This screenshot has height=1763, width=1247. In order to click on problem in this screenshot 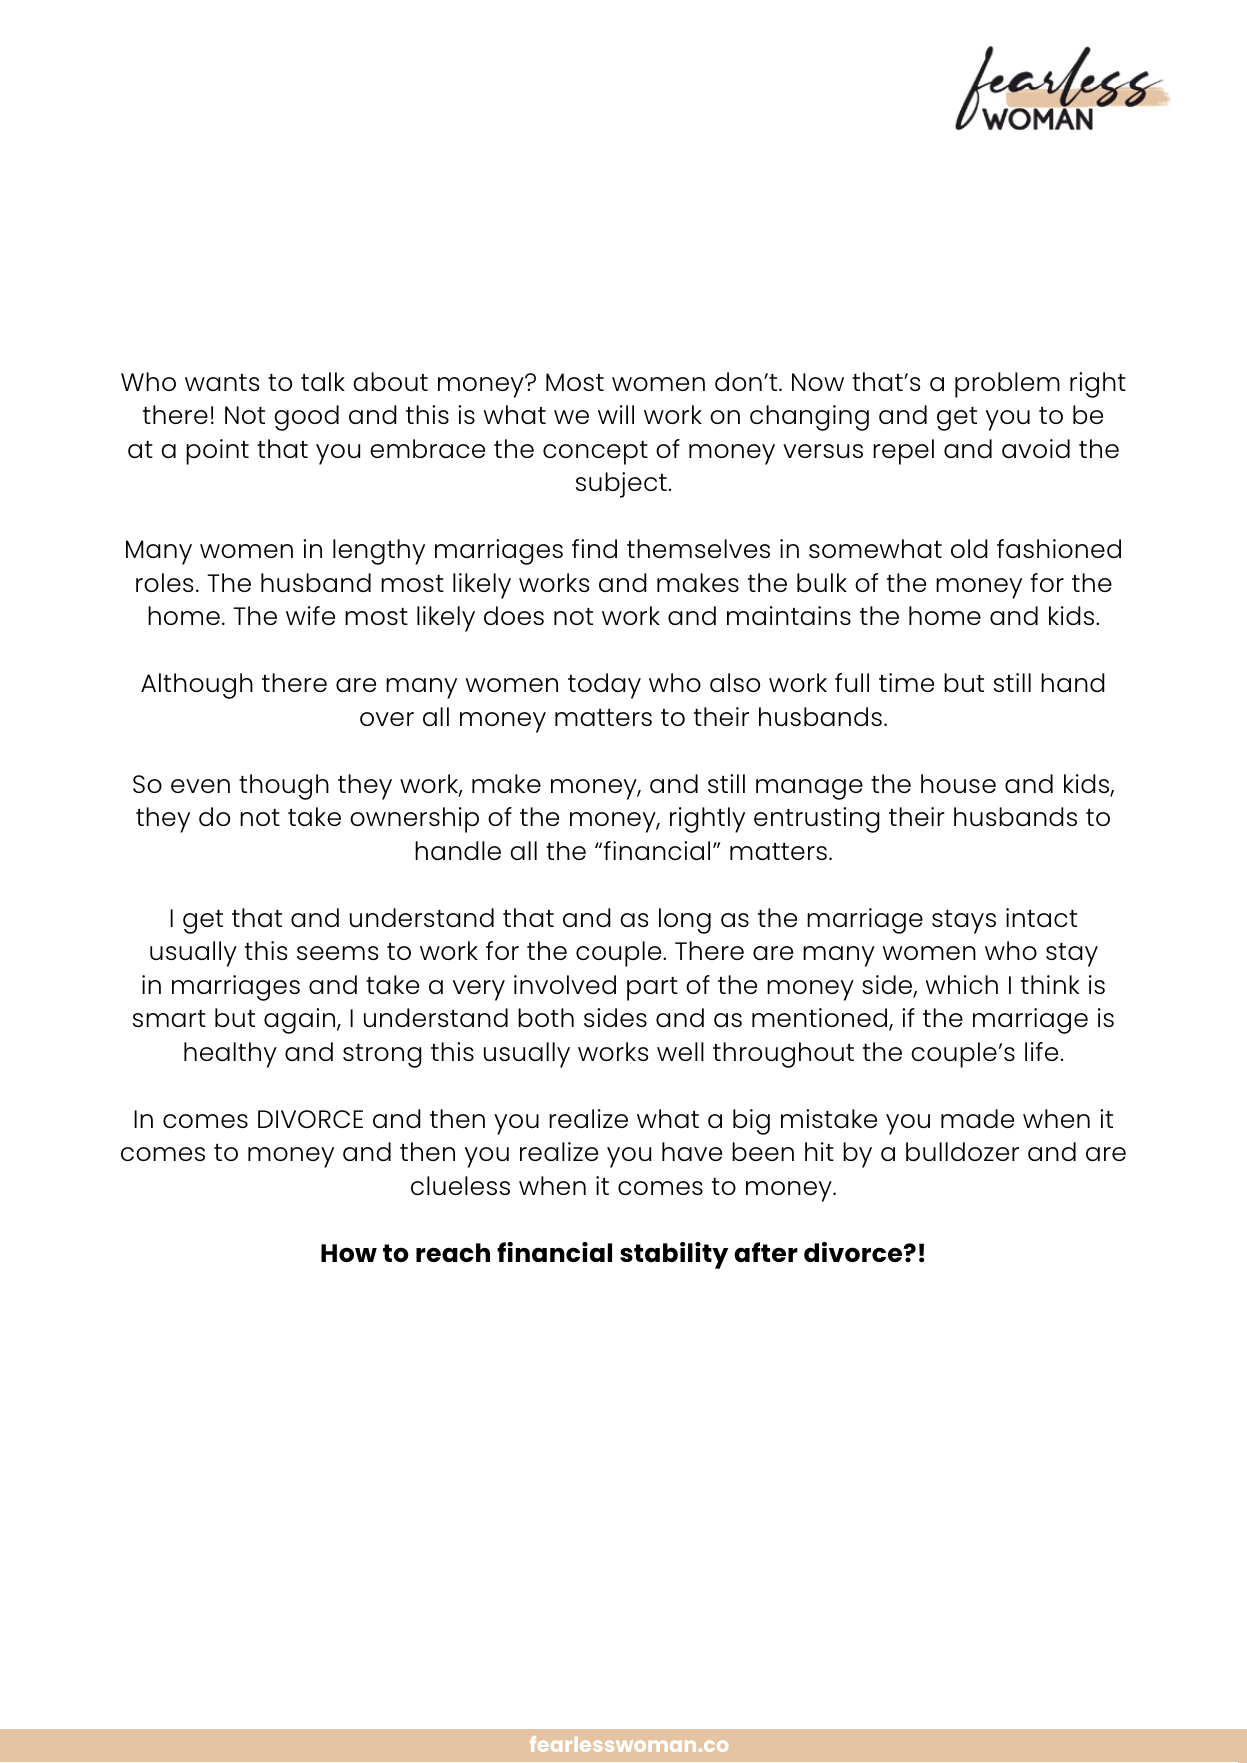, I will do `click(1007, 385)`.
